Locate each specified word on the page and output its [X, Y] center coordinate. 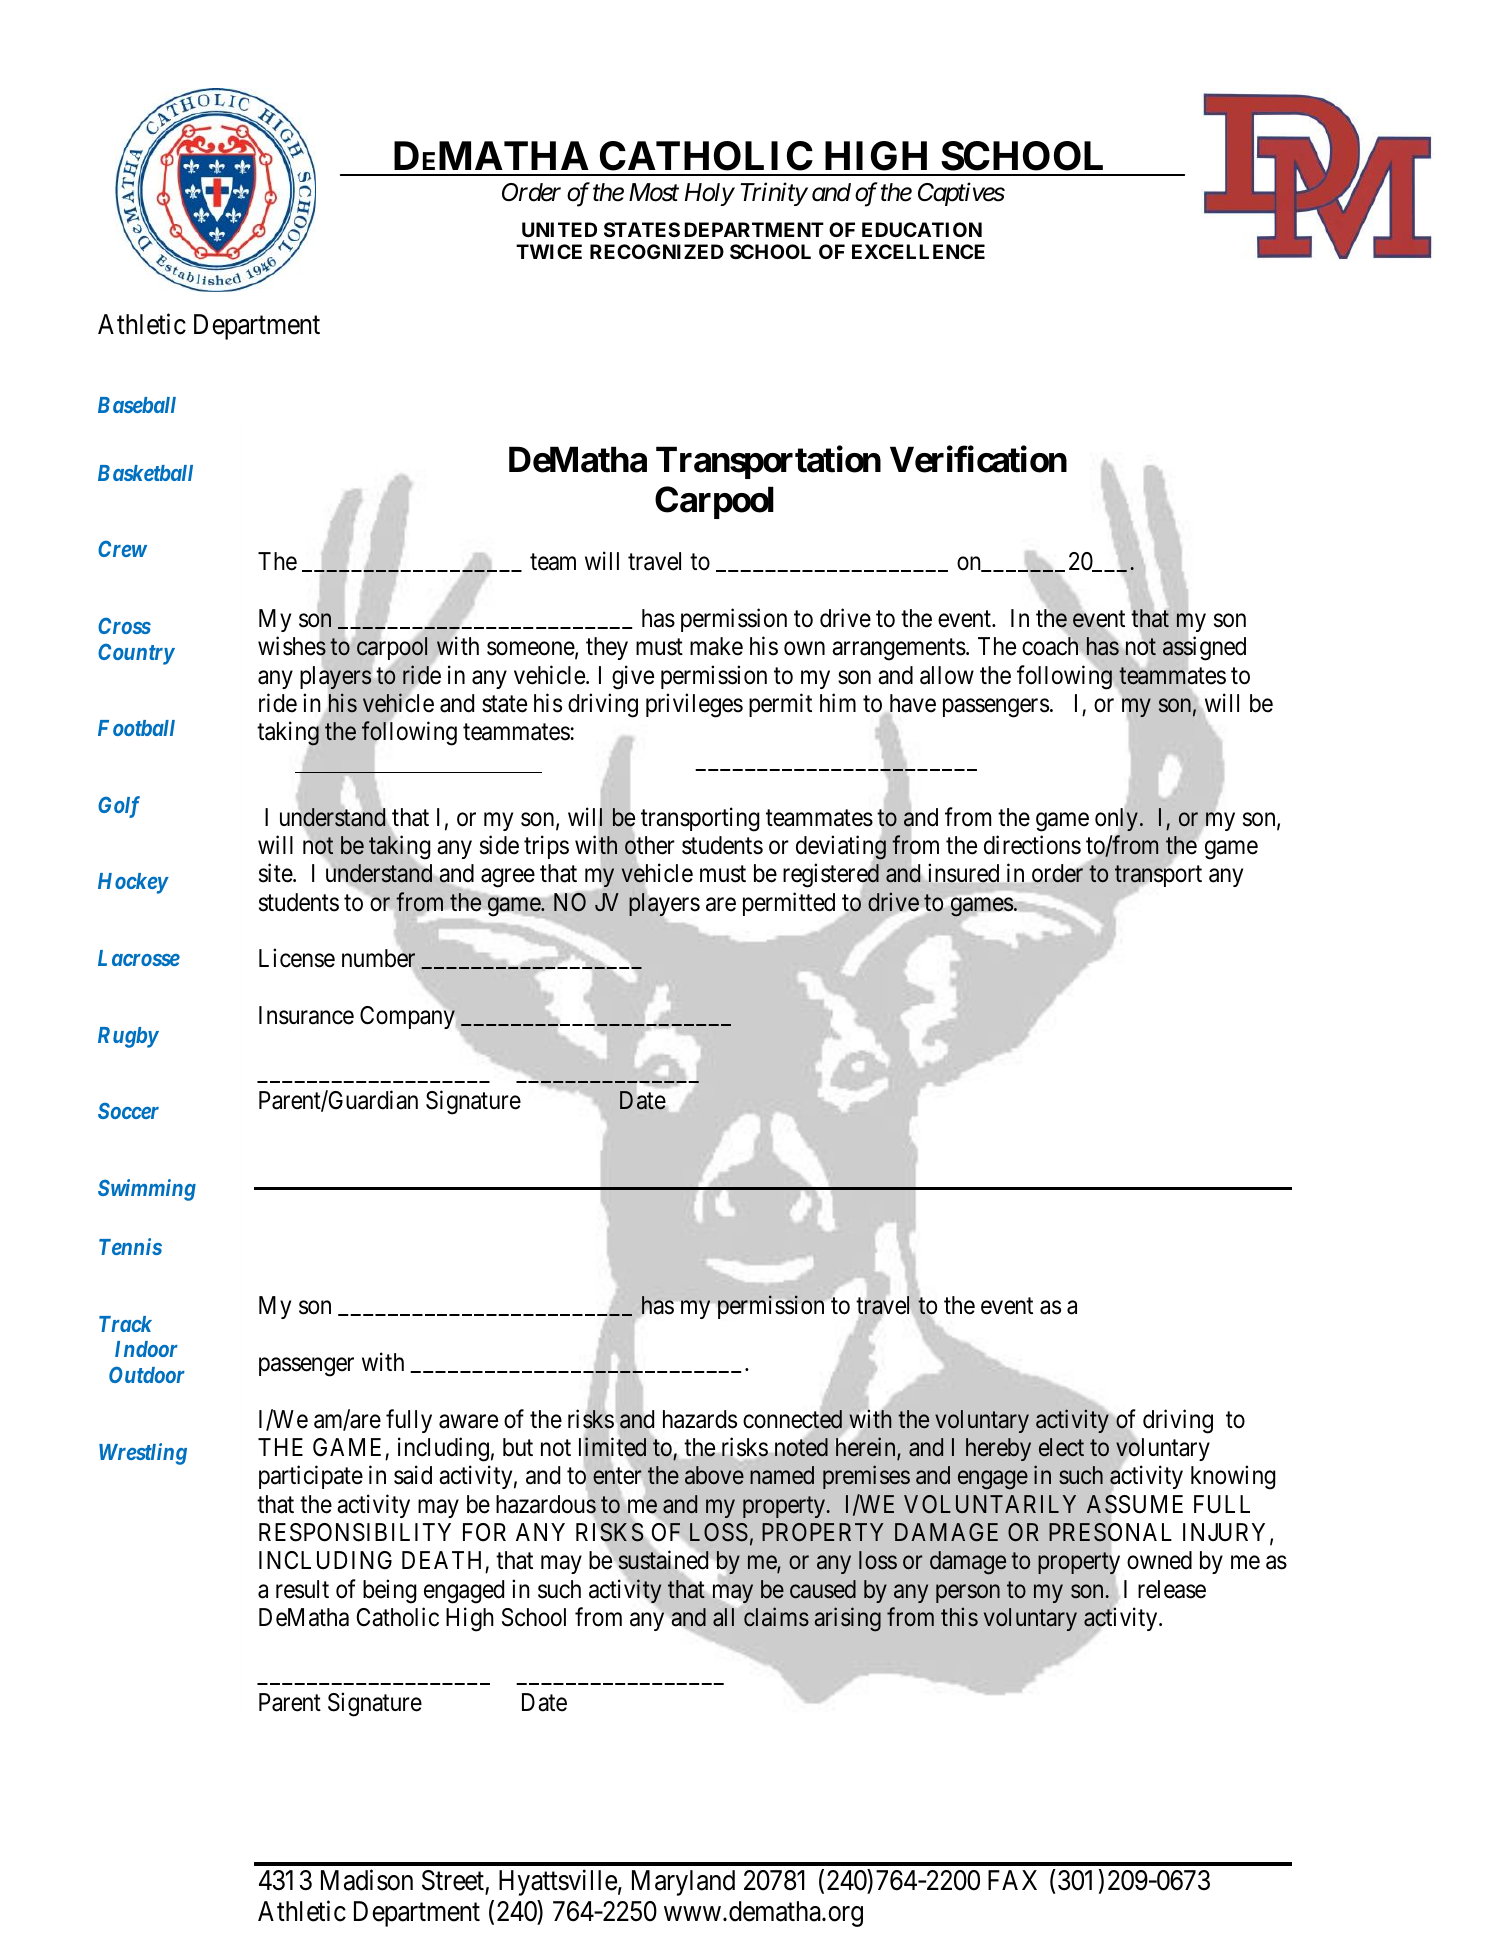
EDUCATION [922, 229]
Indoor [146, 1349]
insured [964, 873]
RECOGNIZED [657, 251]
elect [1061, 1447]
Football [136, 728]
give [633, 677]
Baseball [137, 405]
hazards [700, 1419]
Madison [367, 1880]
